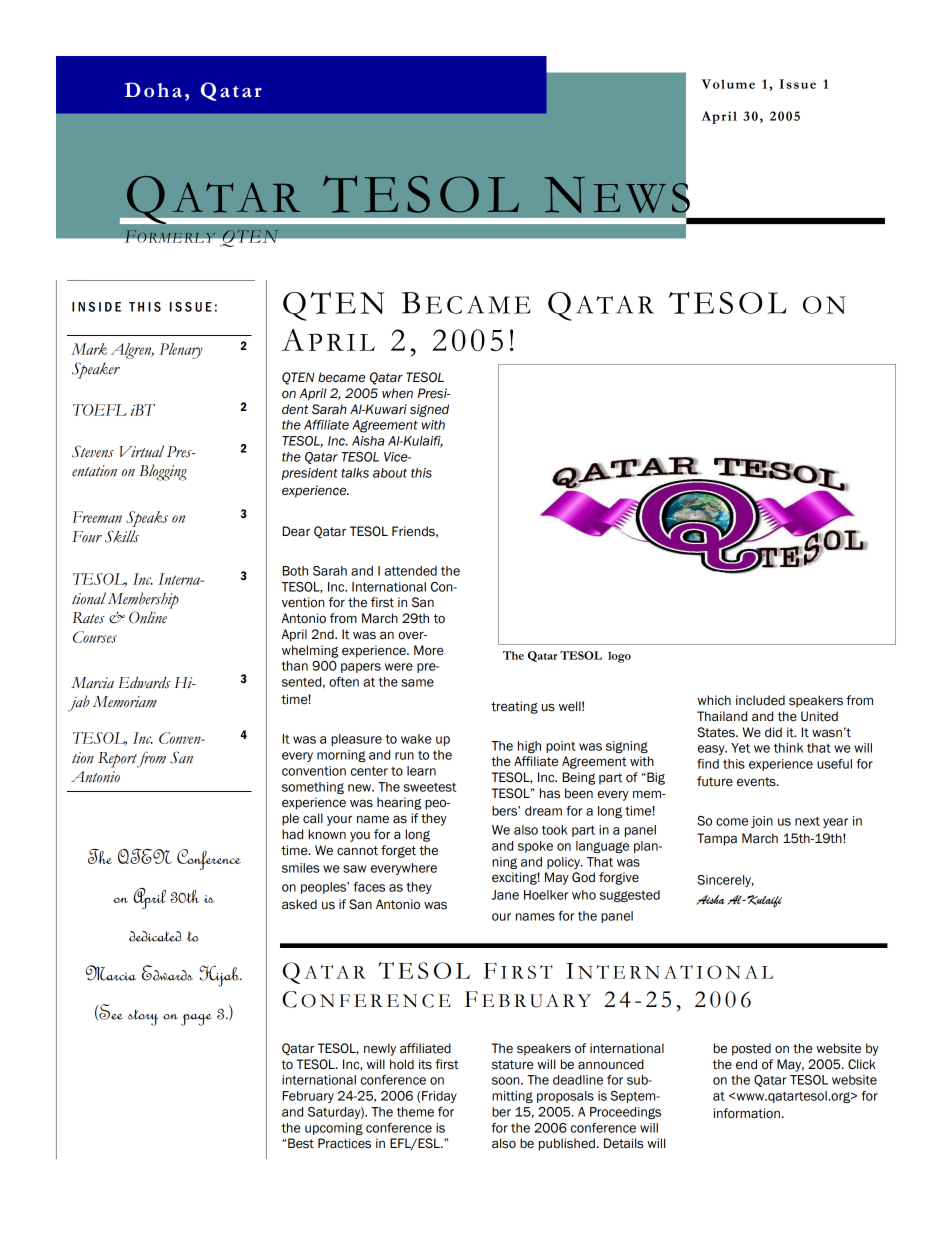 The height and width of the page is (1233, 952). What do you see at coordinates (313, 788) in the page?
I see `something` at bounding box center [313, 788].
